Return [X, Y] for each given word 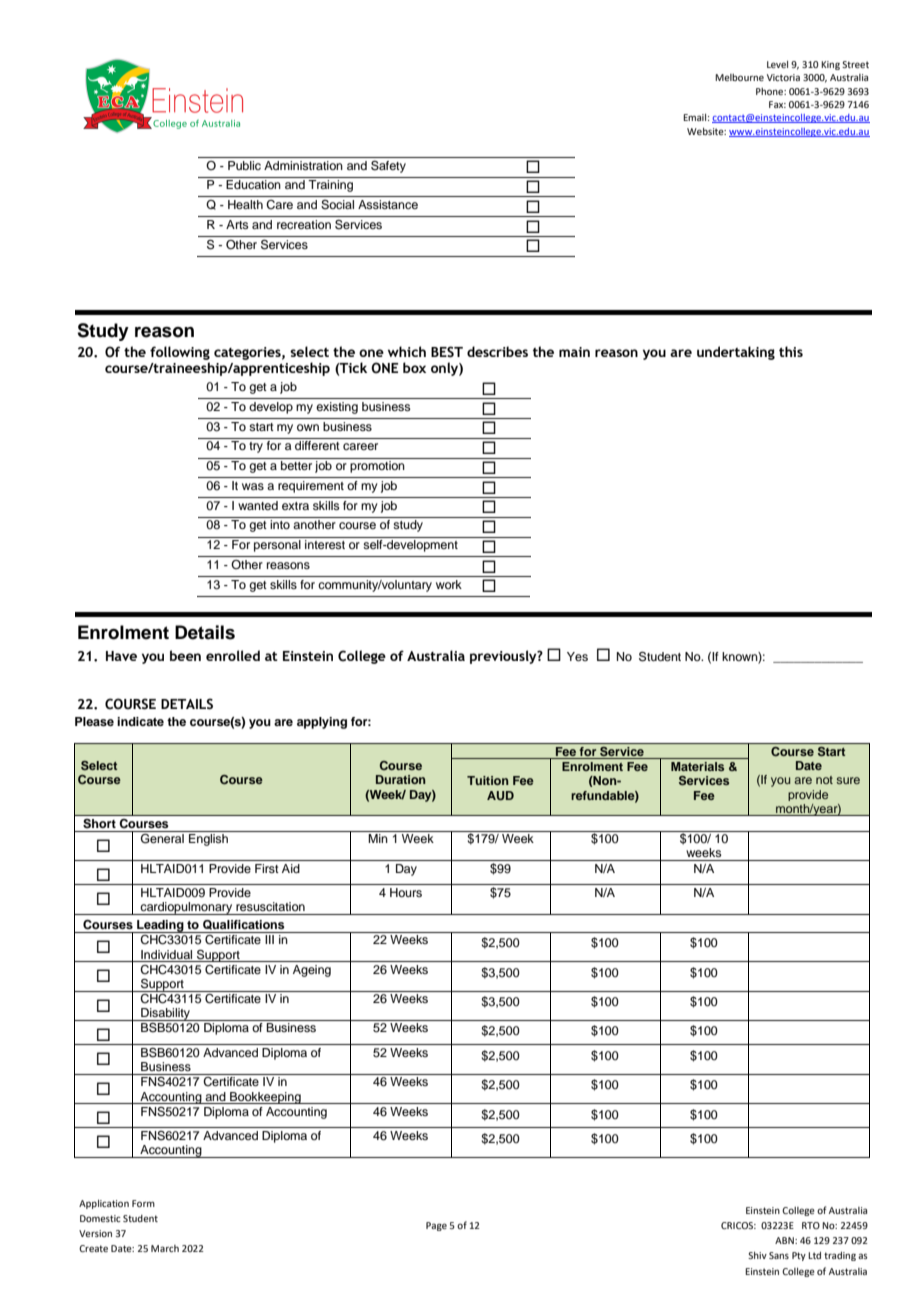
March [165, 1248]
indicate [140, 721]
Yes [577, 656]
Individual [166, 954]
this [791, 351]
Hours [406, 892]
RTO [811, 1225]
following [180, 353]
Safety [388, 167]
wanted [258, 505]
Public [244, 165]
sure [848, 780]
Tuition [488, 780]
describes [497, 351]
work [449, 584]
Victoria [783, 77]
